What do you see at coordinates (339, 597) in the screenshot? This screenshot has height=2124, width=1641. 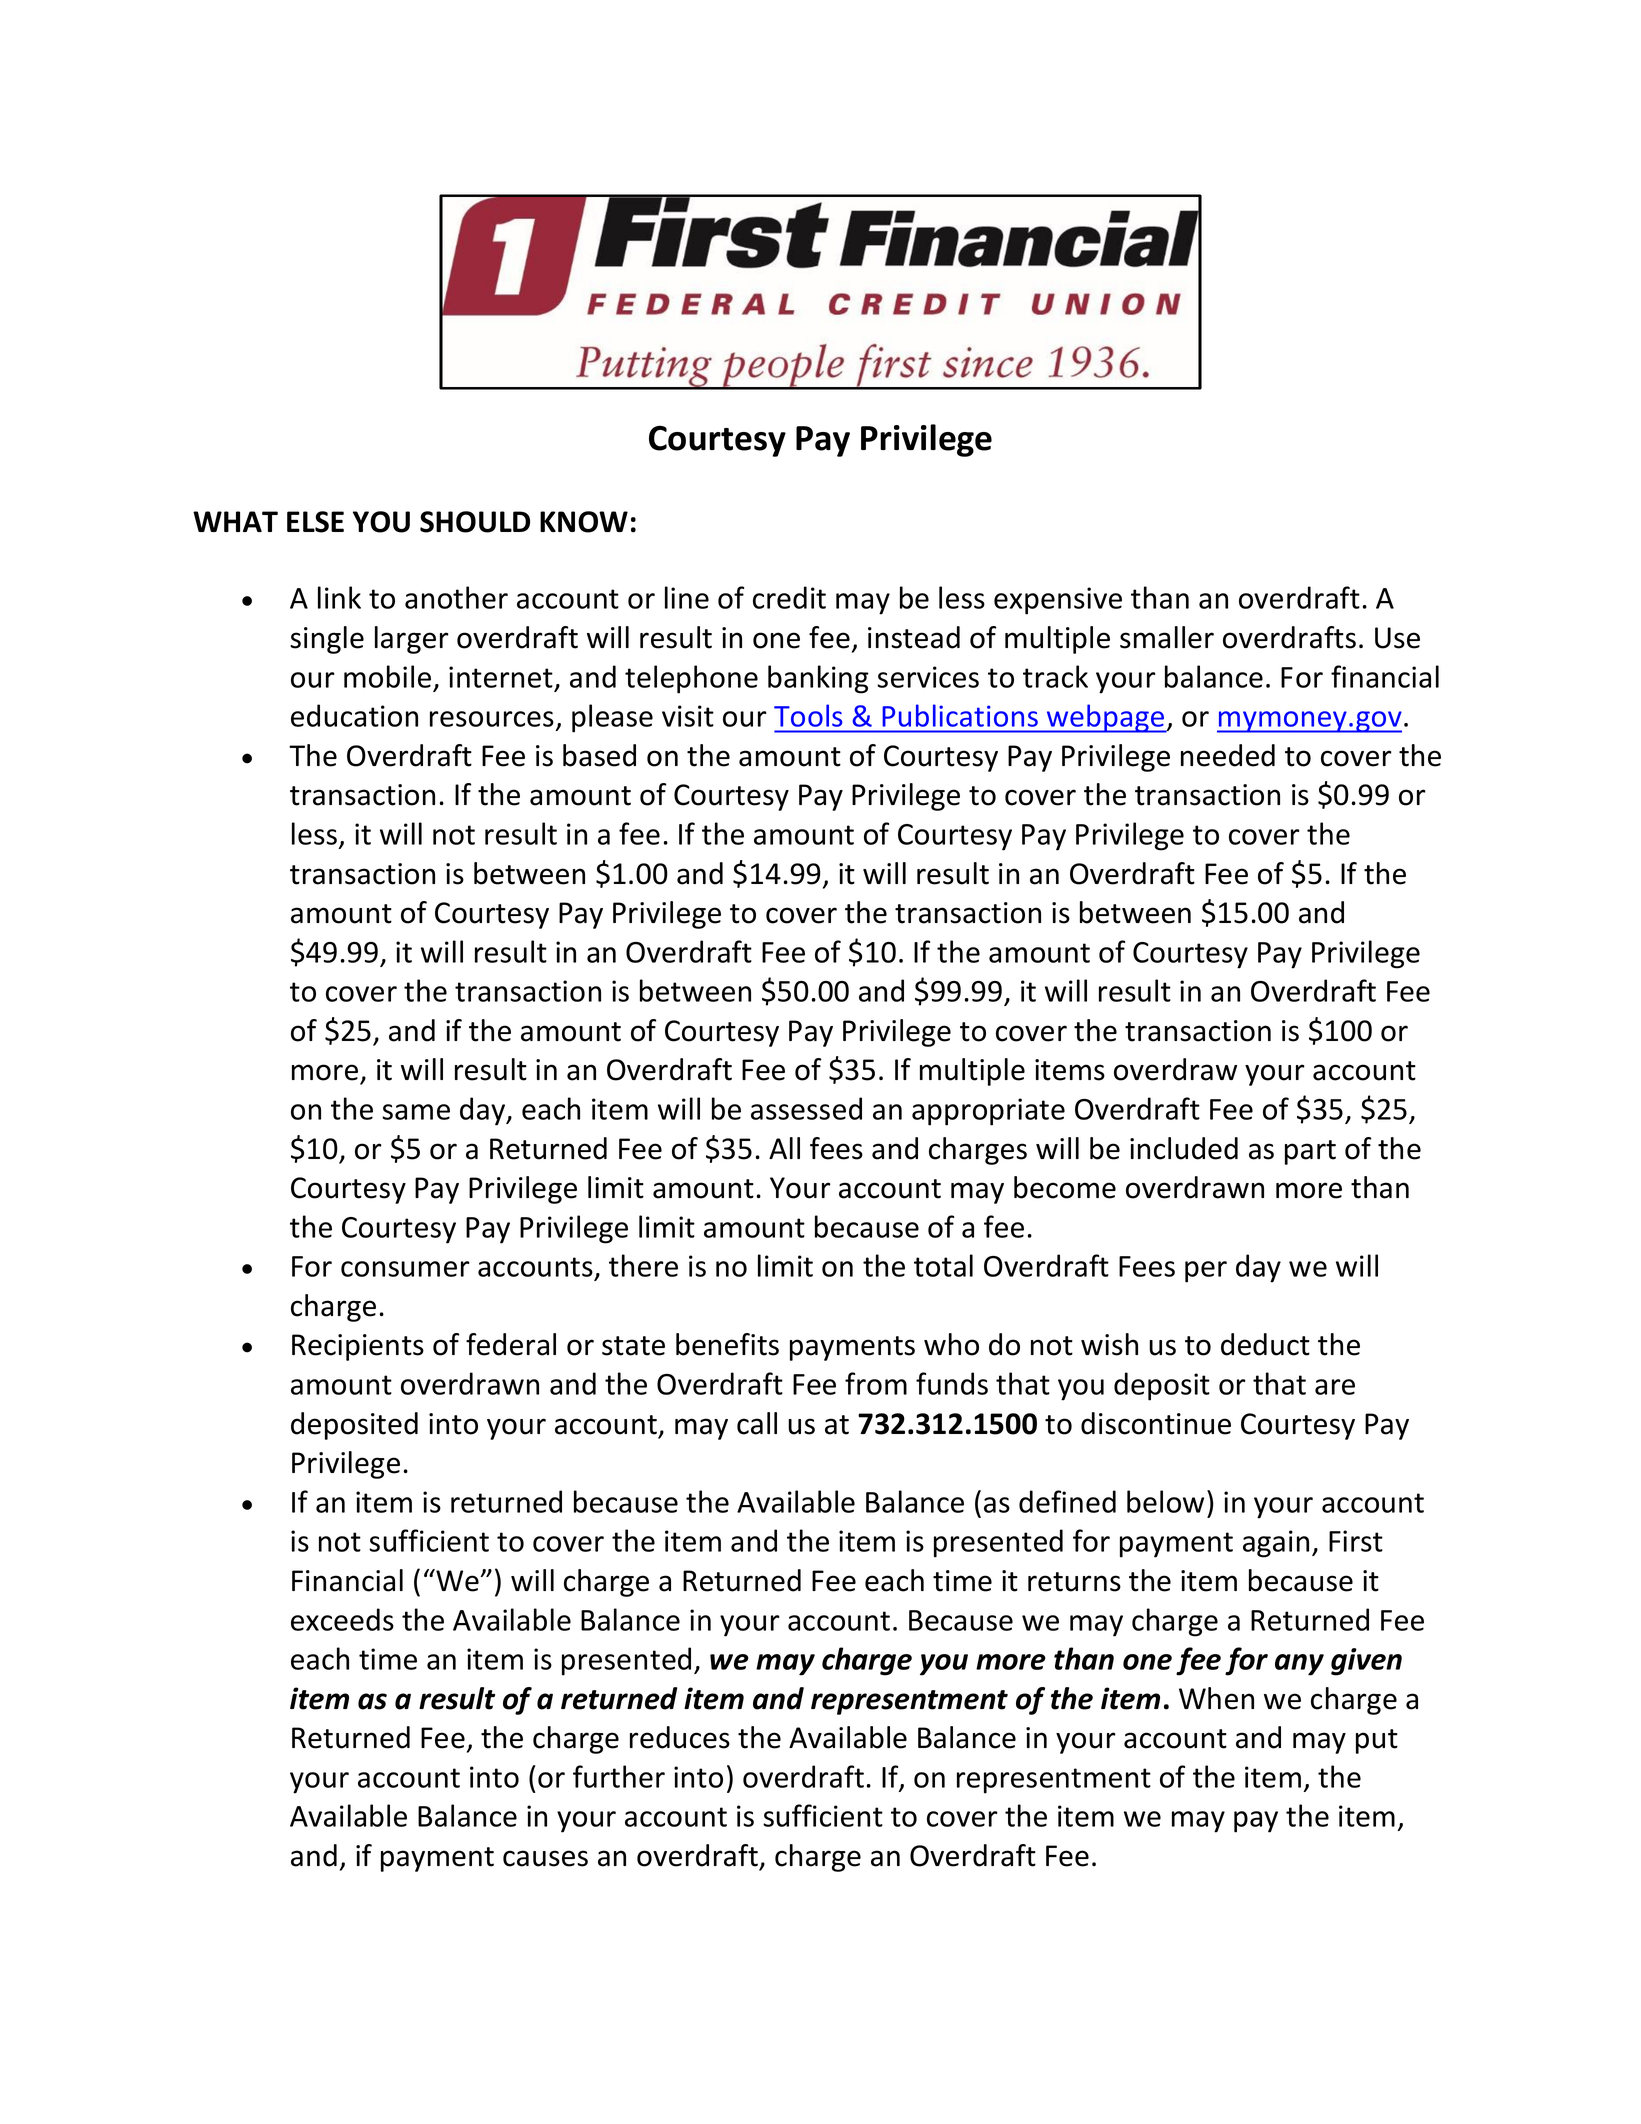 I see `link` at bounding box center [339, 597].
